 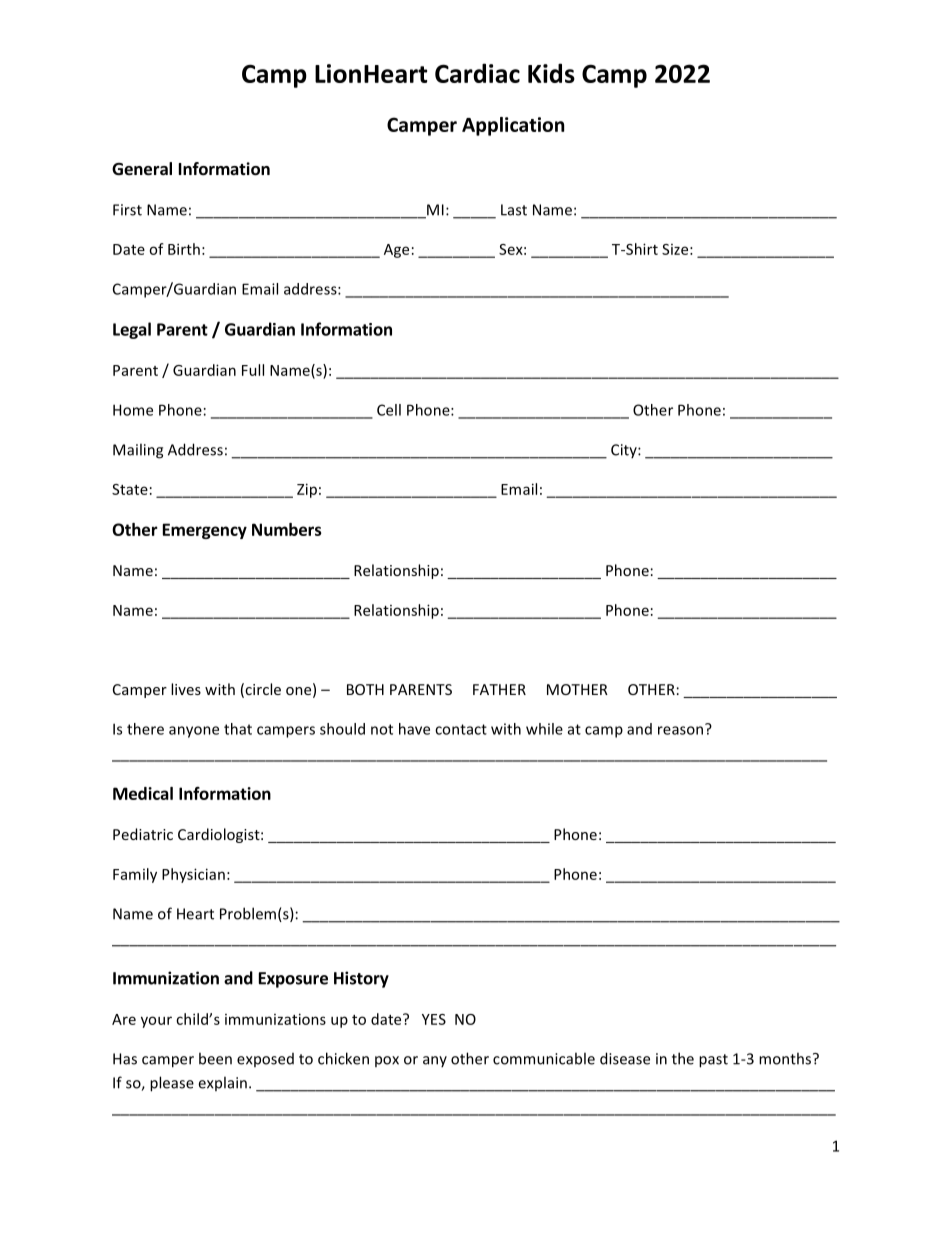 What do you see at coordinates (477, 73) in the image?
I see `Cardiac` at bounding box center [477, 73].
